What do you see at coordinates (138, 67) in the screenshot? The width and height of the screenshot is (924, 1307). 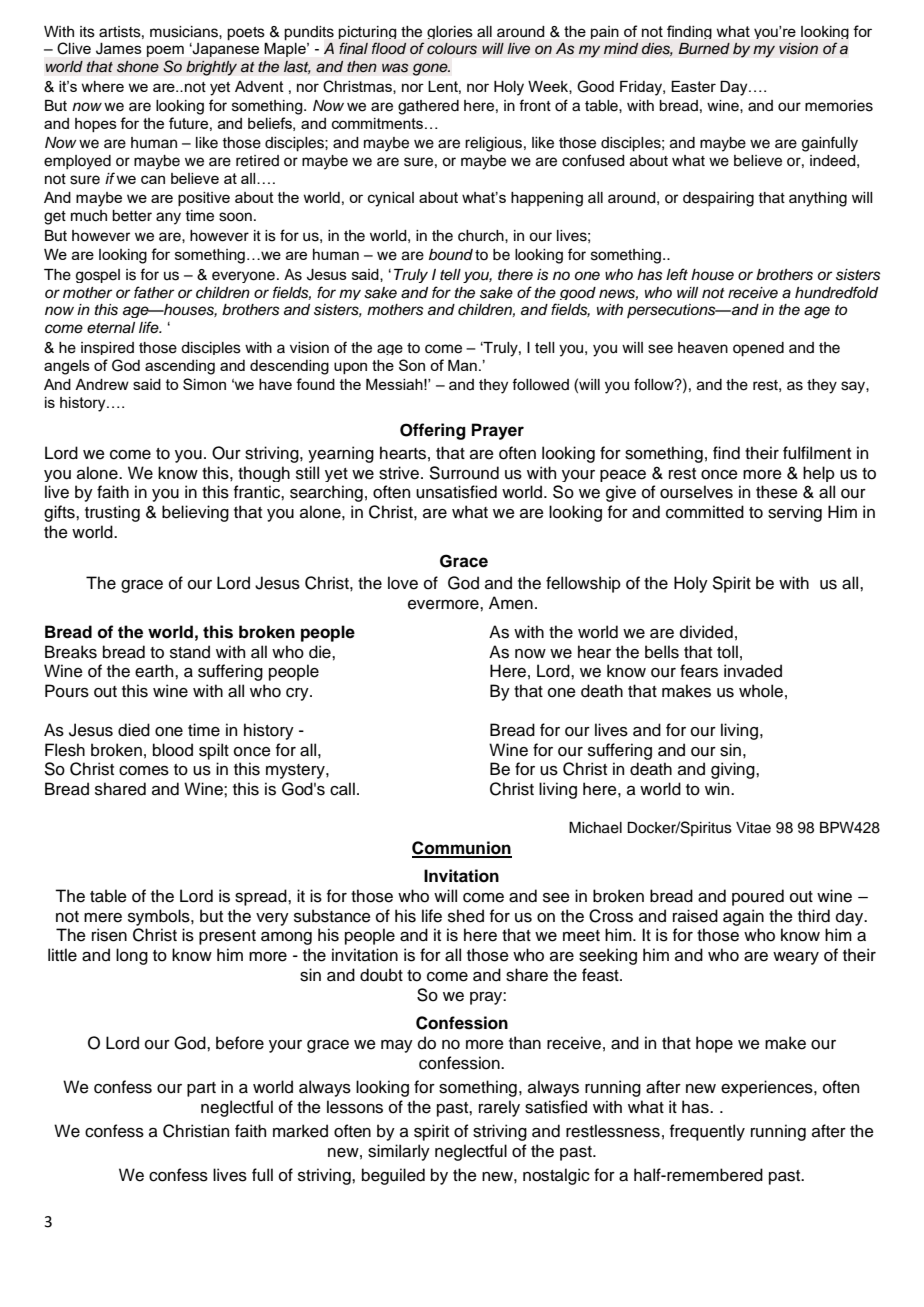 I see `shone` at bounding box center [138, 67].
